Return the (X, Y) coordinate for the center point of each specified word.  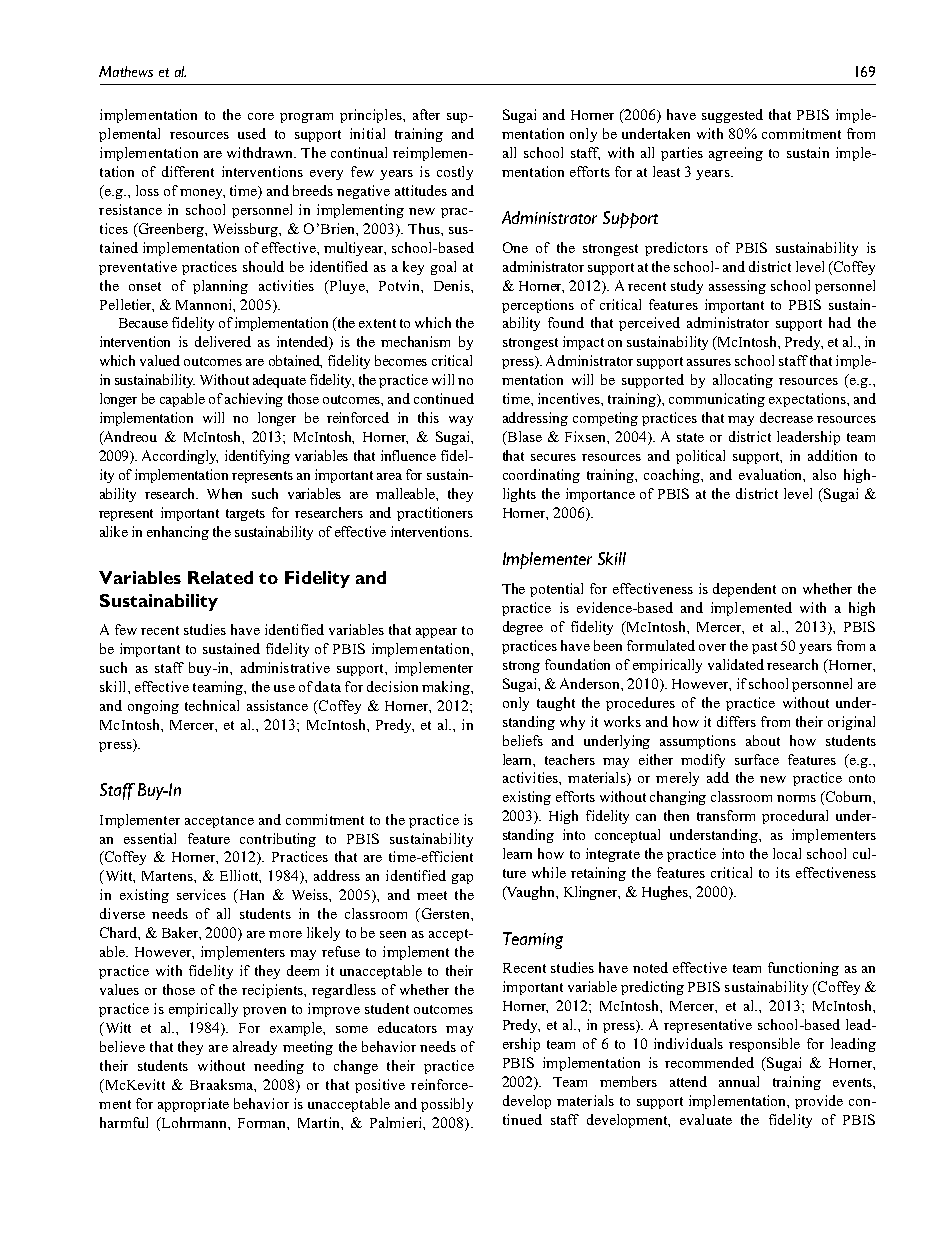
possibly (447, 1105)
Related (220, 577)
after (426, 114)
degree (523, 628)
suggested (732, 116)
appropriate (193, 1105)
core (261, 116)
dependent (744, 590)
